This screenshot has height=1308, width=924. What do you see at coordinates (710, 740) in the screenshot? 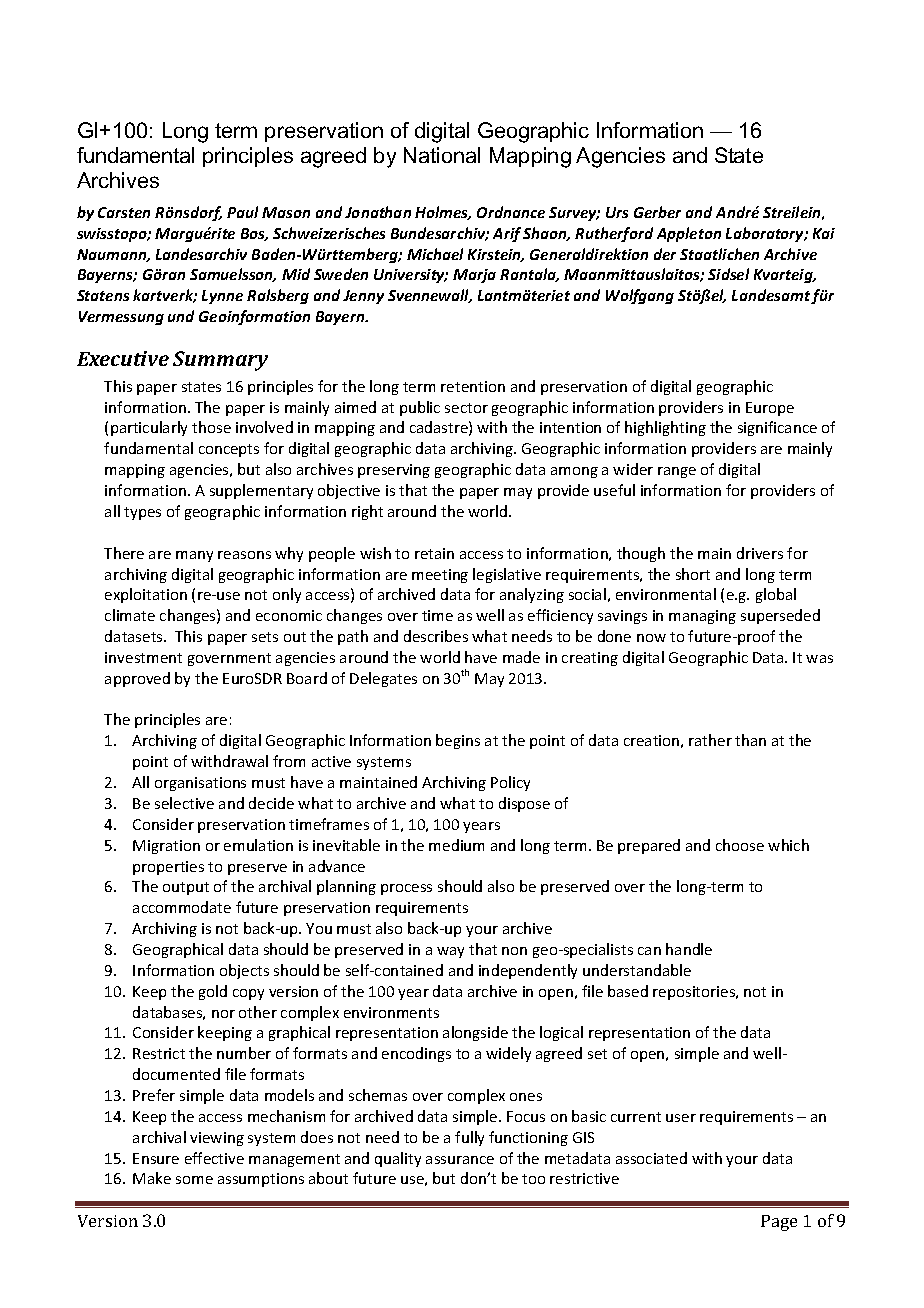
I see `rather` at bounding box center [710, 740].
